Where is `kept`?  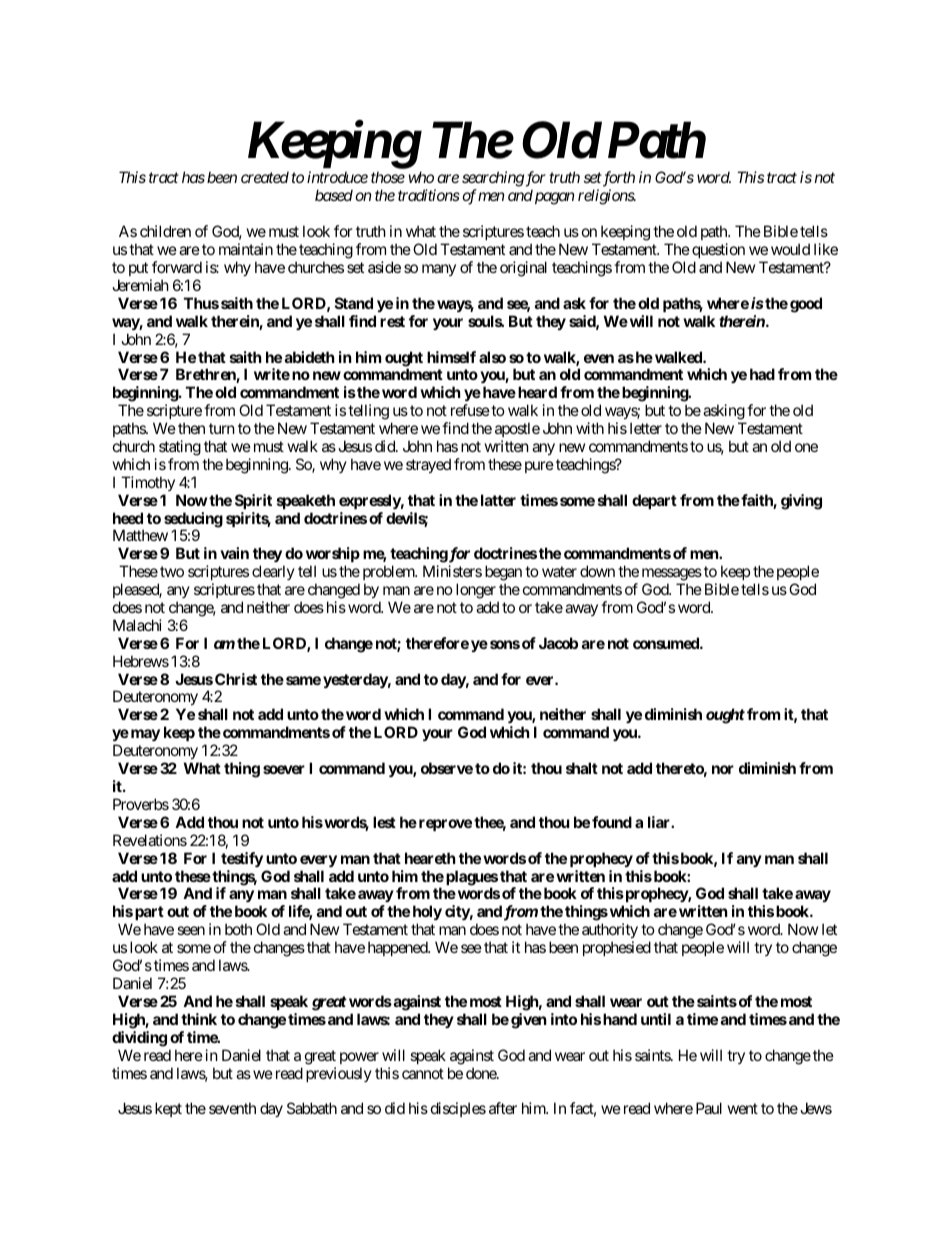 kept is located at coordinates (168, 1109).
